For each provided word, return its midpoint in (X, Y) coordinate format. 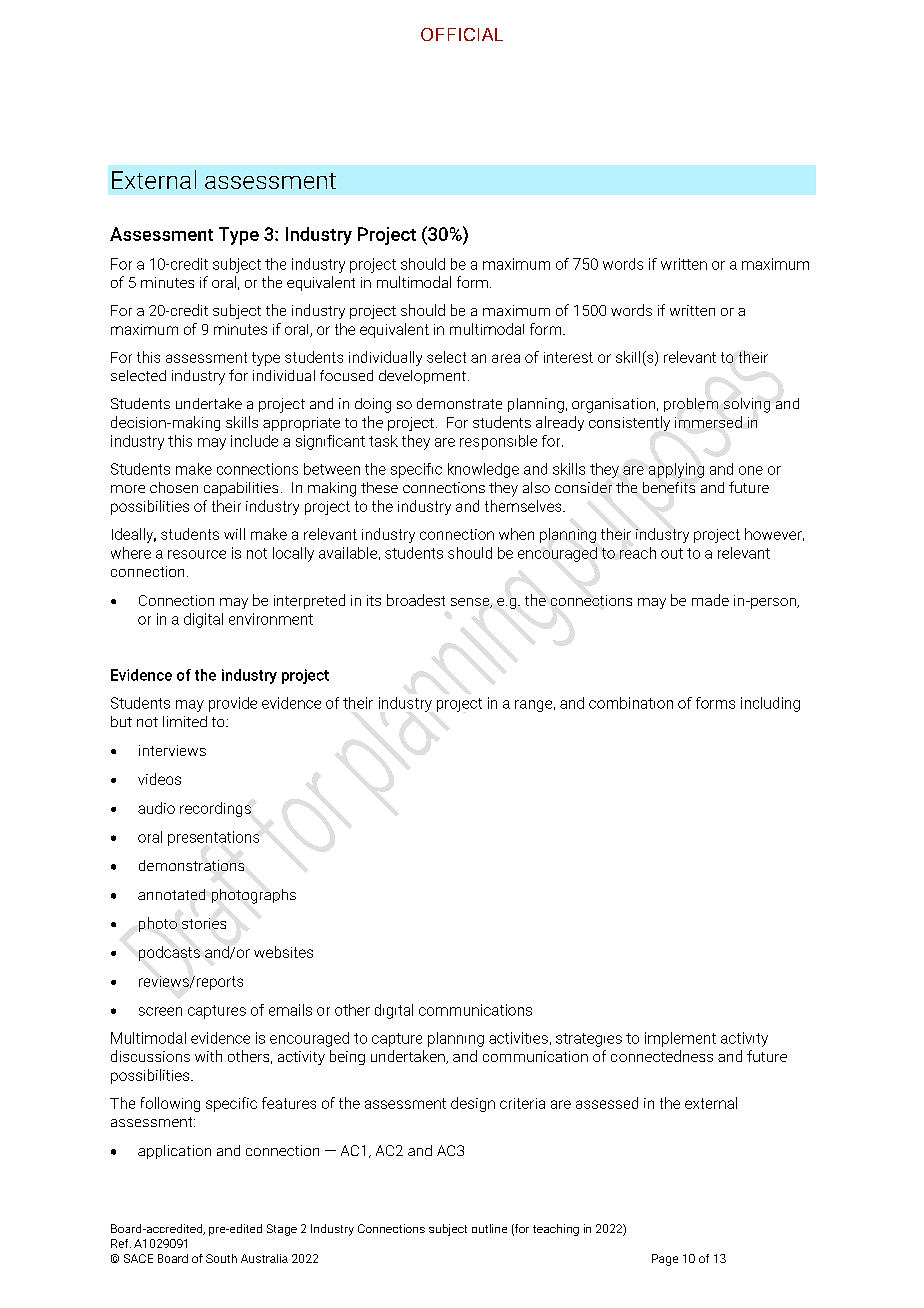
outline (489, 1228)
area (506, 358)
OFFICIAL (462, 34)
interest (568, 357)
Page (665, 1260)
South (221, 1258)
